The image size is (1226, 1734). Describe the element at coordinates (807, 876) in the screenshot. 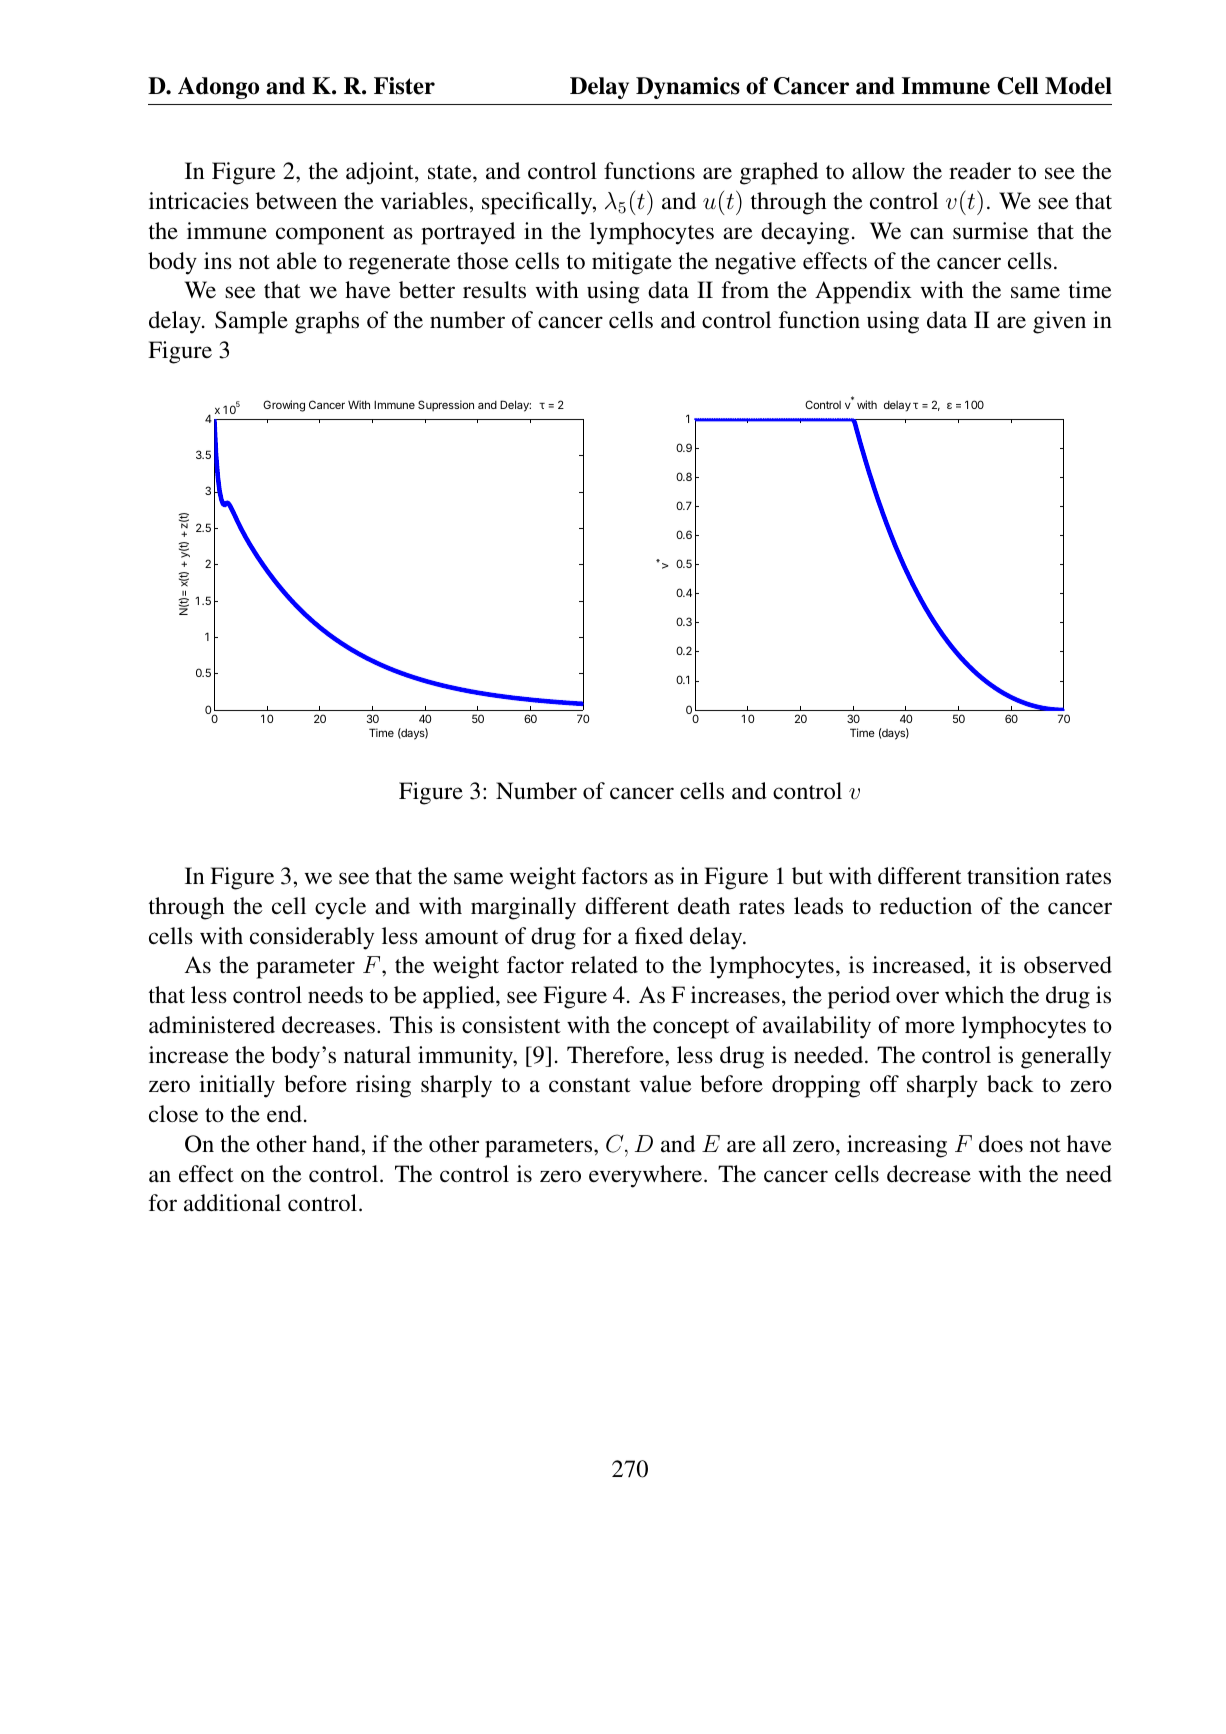

I see `but` at that location.
